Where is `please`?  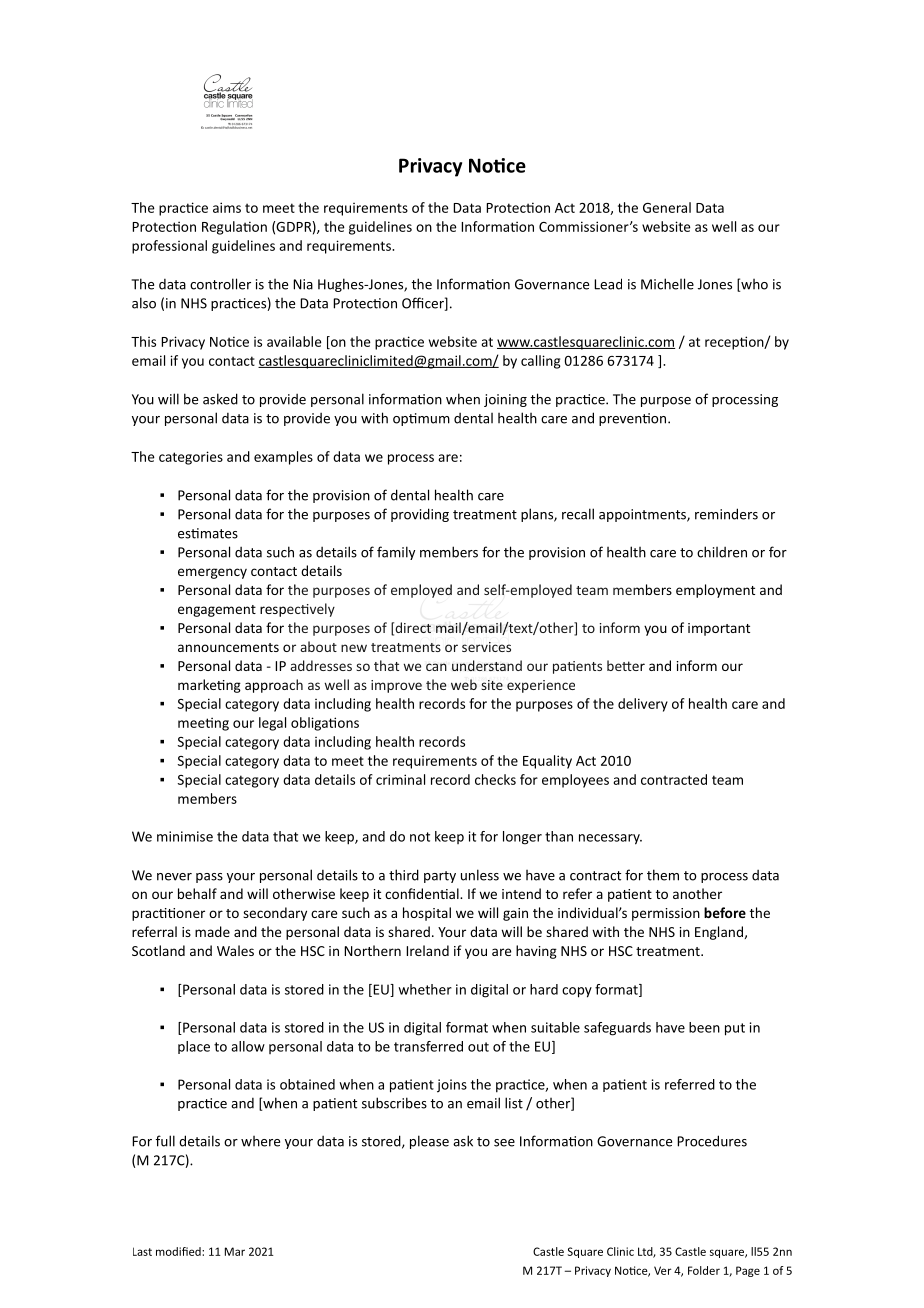 please is located at coordinates (429, 1142).
